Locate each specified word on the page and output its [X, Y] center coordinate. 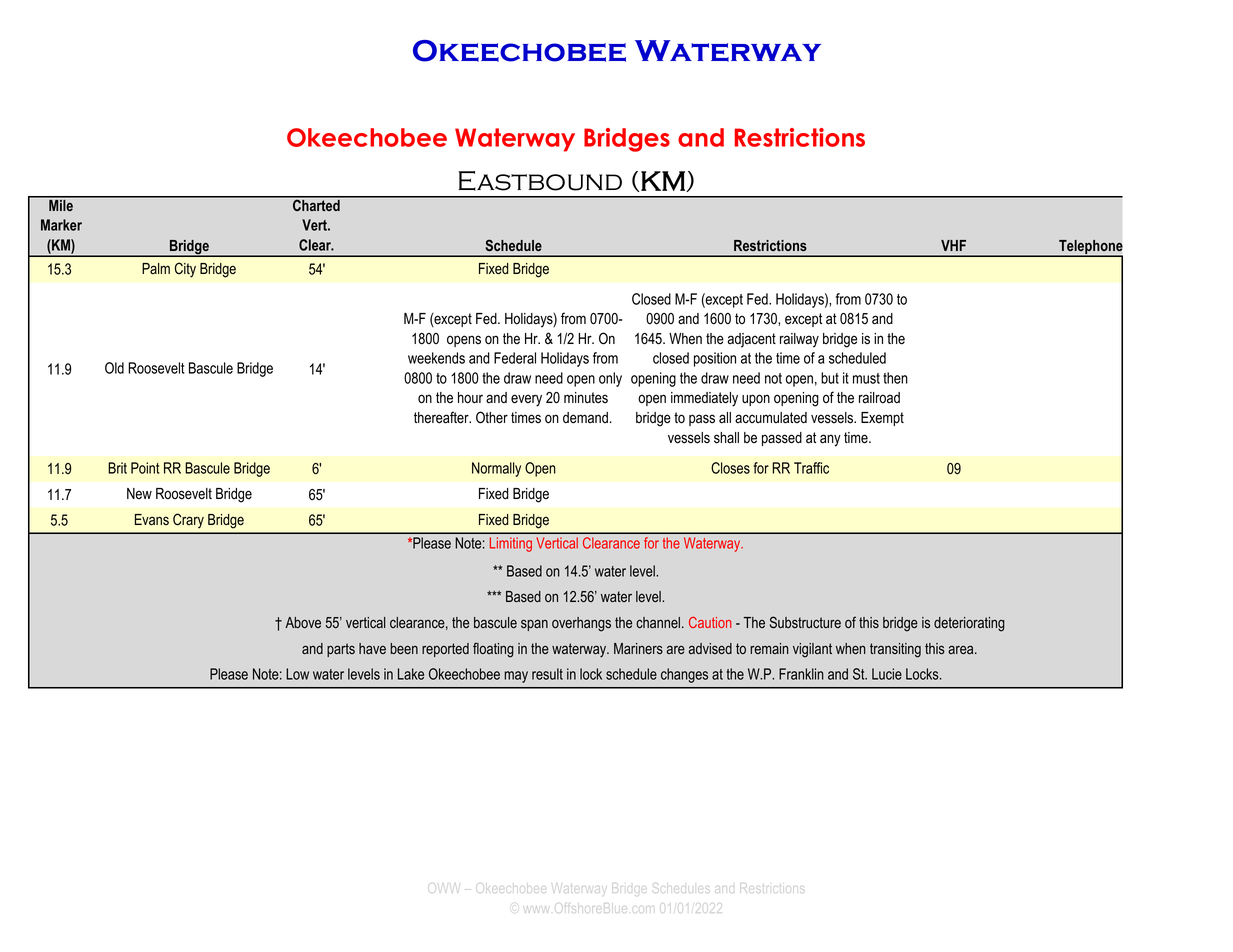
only [610, 379]
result [547, 674]
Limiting [511, 544]
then [895, 378]
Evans [152, 520]
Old [114, 368]
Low [297, 674]
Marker [61, 225]
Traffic [811, 468]
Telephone [1090, 248]
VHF [953, 245]
